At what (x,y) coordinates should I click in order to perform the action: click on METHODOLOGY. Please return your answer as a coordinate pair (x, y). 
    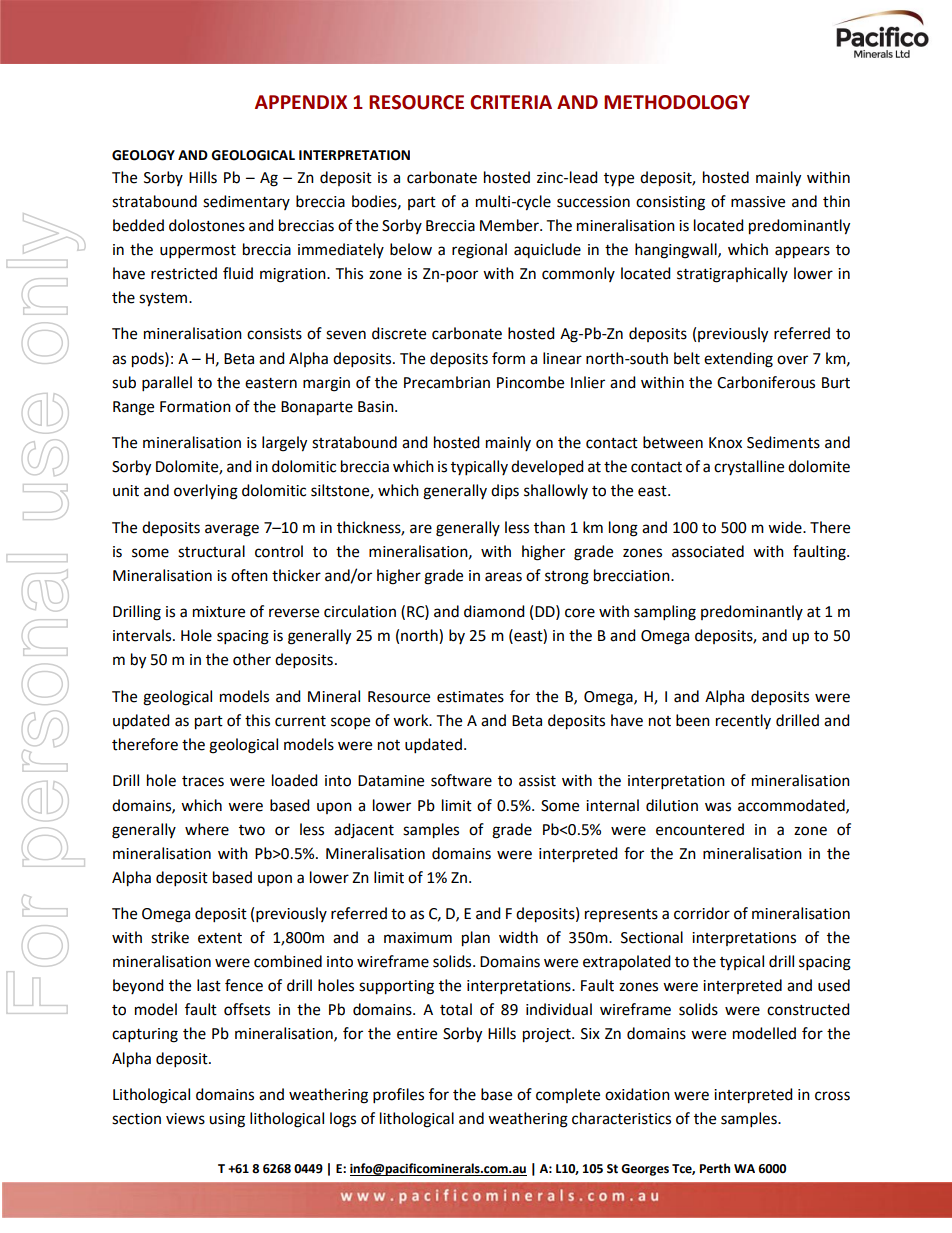
    Looking at the image, I should click on (677, 102).
